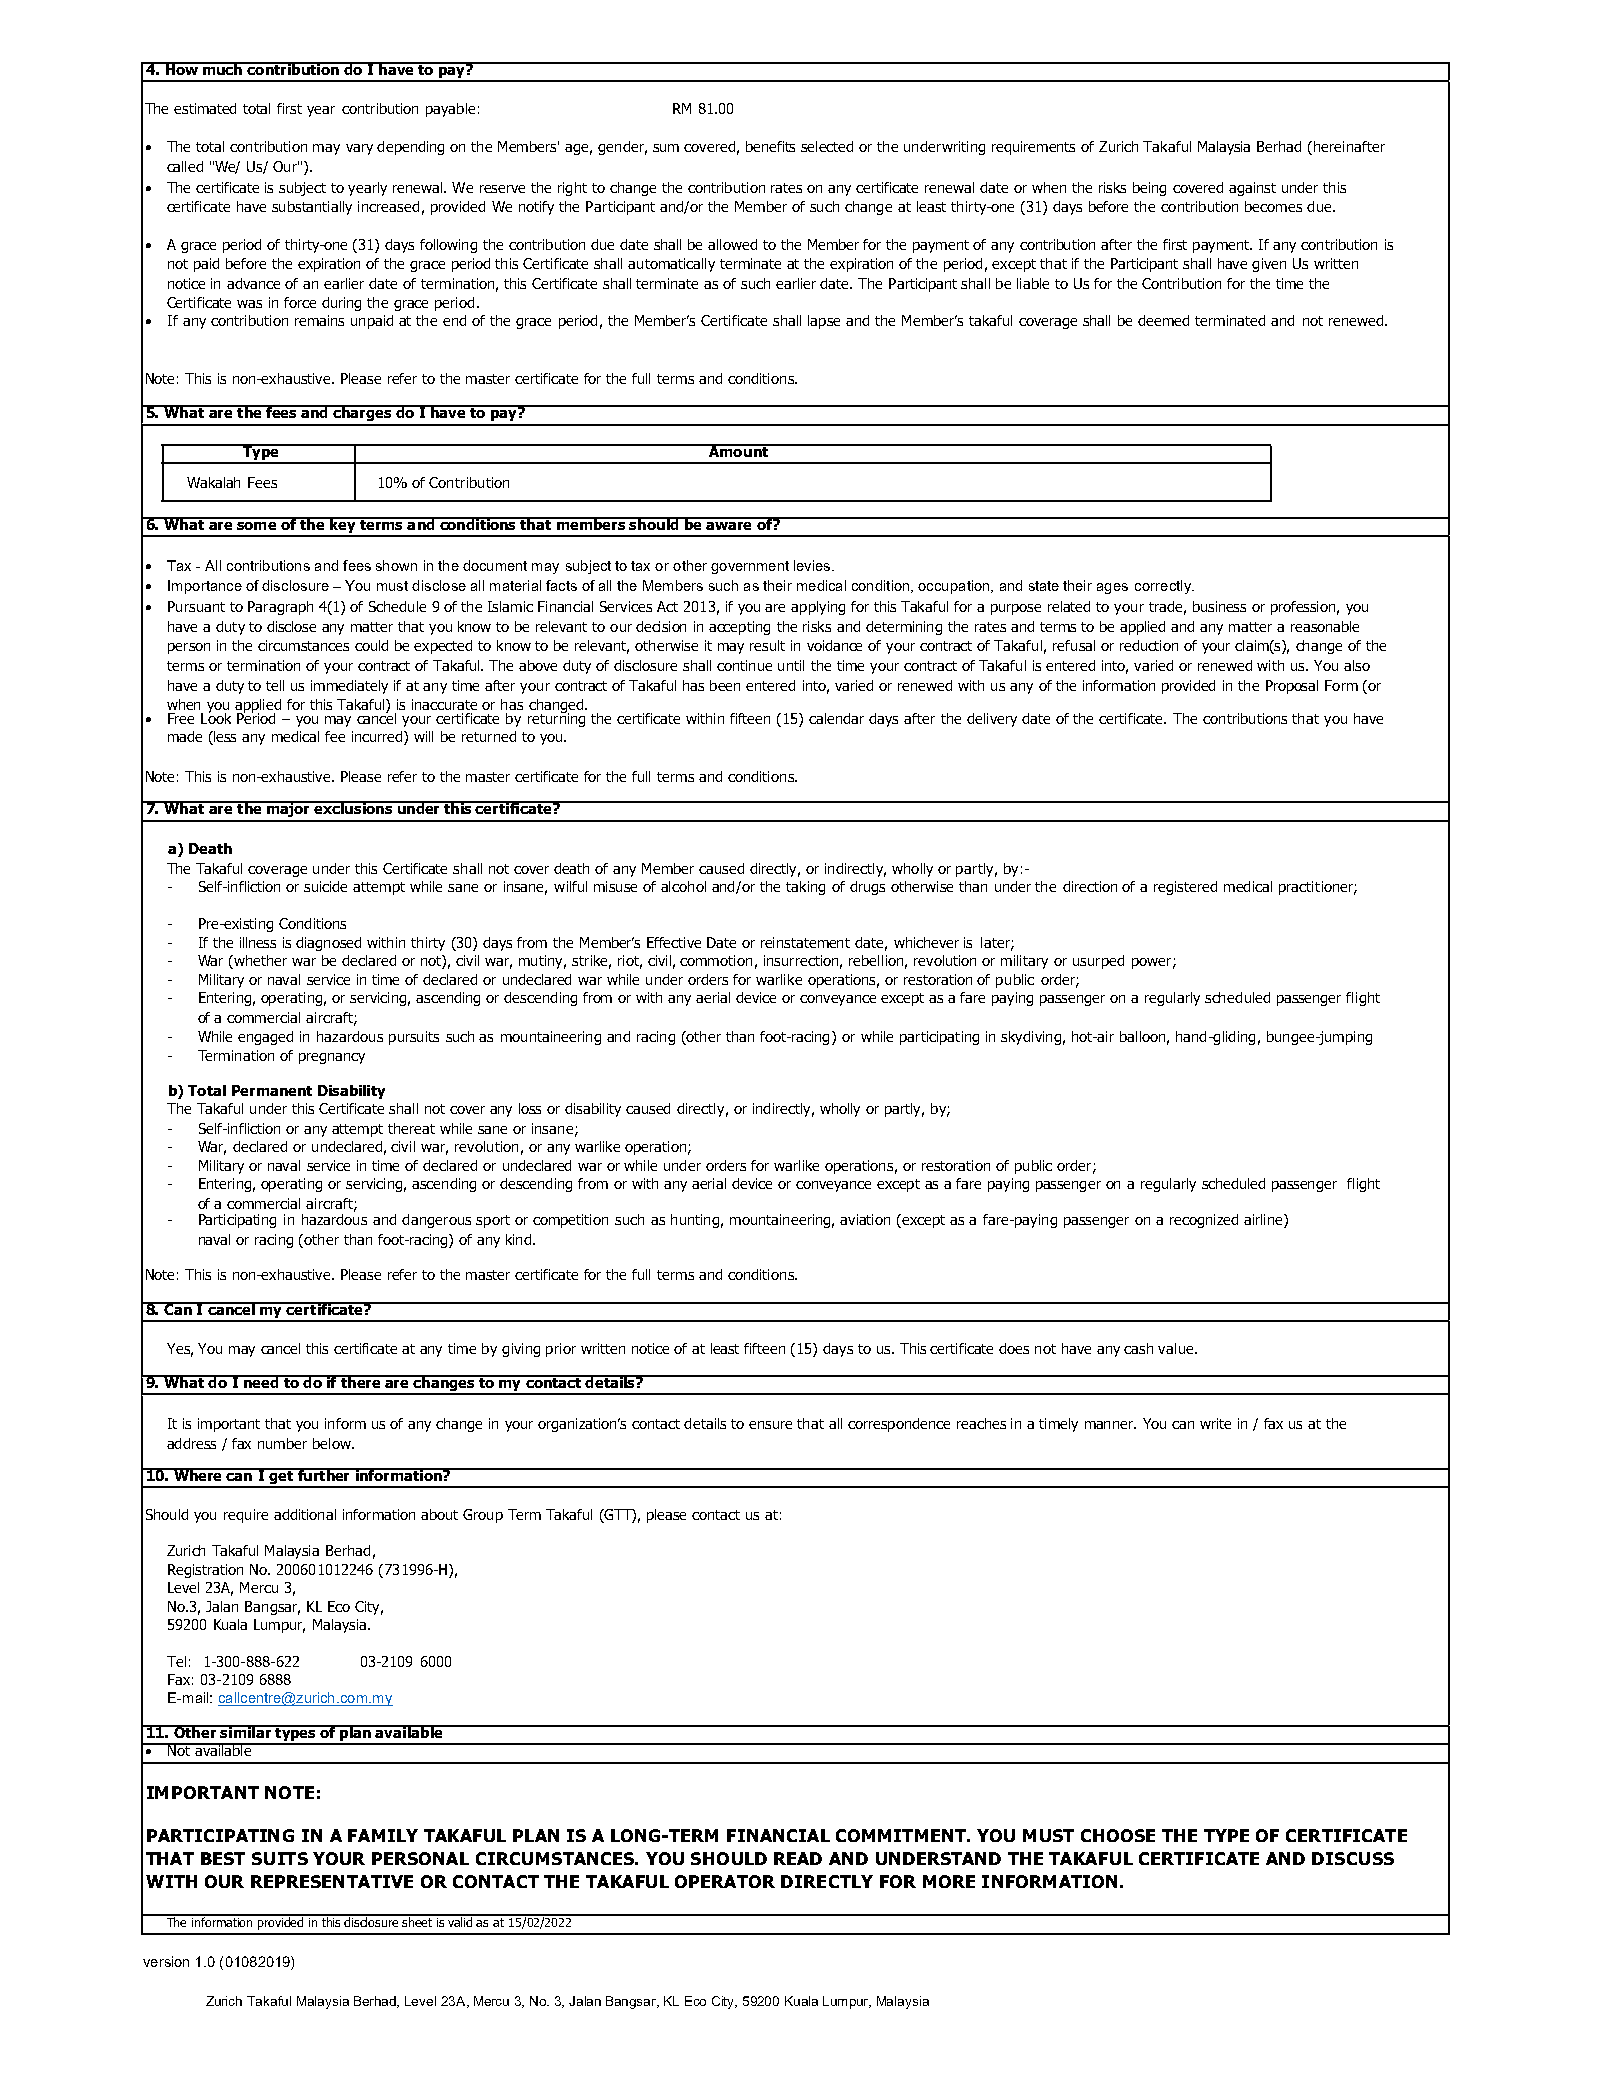 The image size is (1611, 2085). Describe the element at coordinates (261, 1381) in the document. I see `need` at that location.
